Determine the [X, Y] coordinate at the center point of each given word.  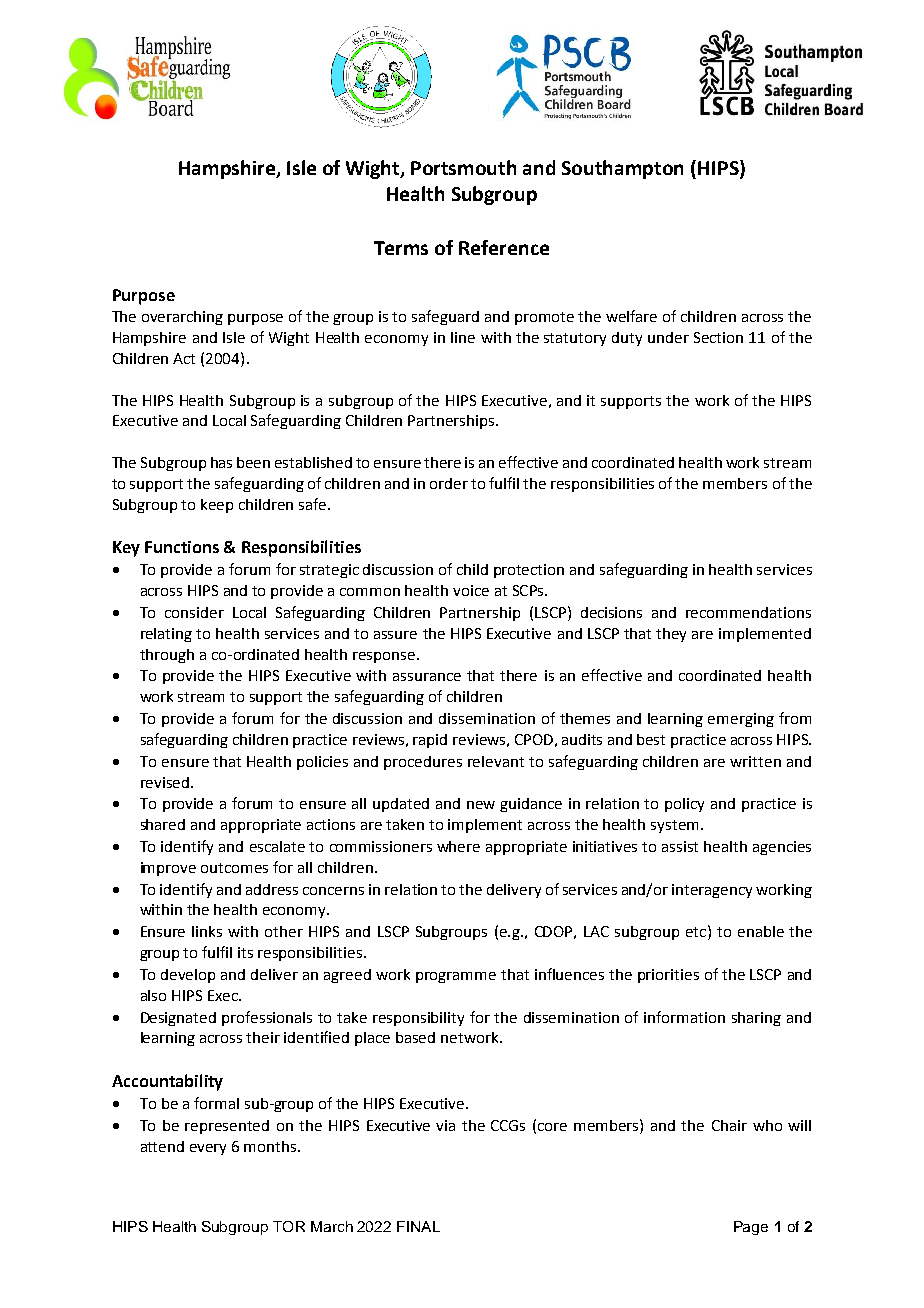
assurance [427, 677]
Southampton [622, 169]
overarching [182, 318]
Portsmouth [463, 167]
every [208, 1149]
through [167, 656]
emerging [741, 720]
